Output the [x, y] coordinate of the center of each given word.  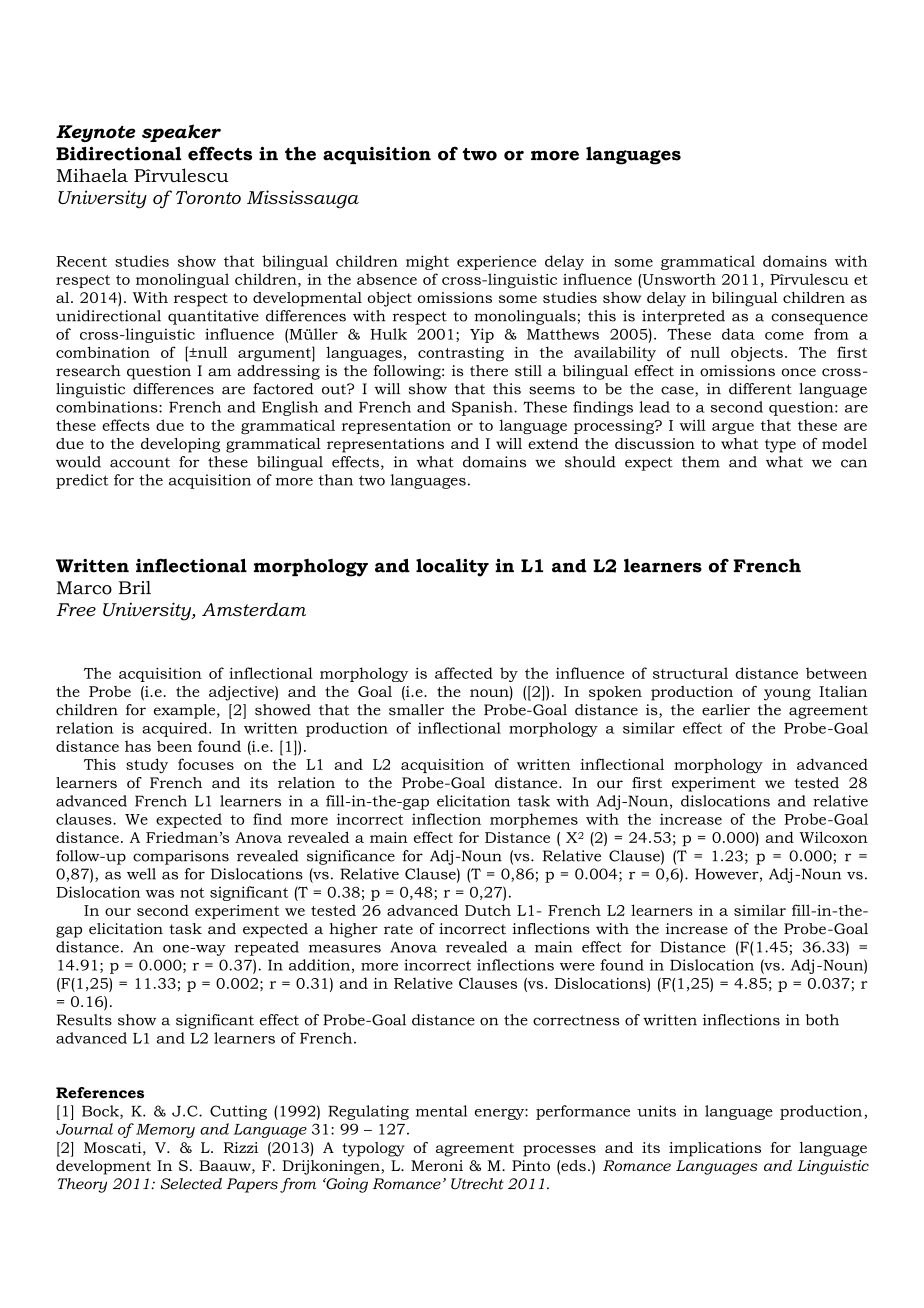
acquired [176, 729]
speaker [181, 133]
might [427, 262]
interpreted [683, 317]
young [787, 695]
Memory [165, 1131]
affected [464, 673]
